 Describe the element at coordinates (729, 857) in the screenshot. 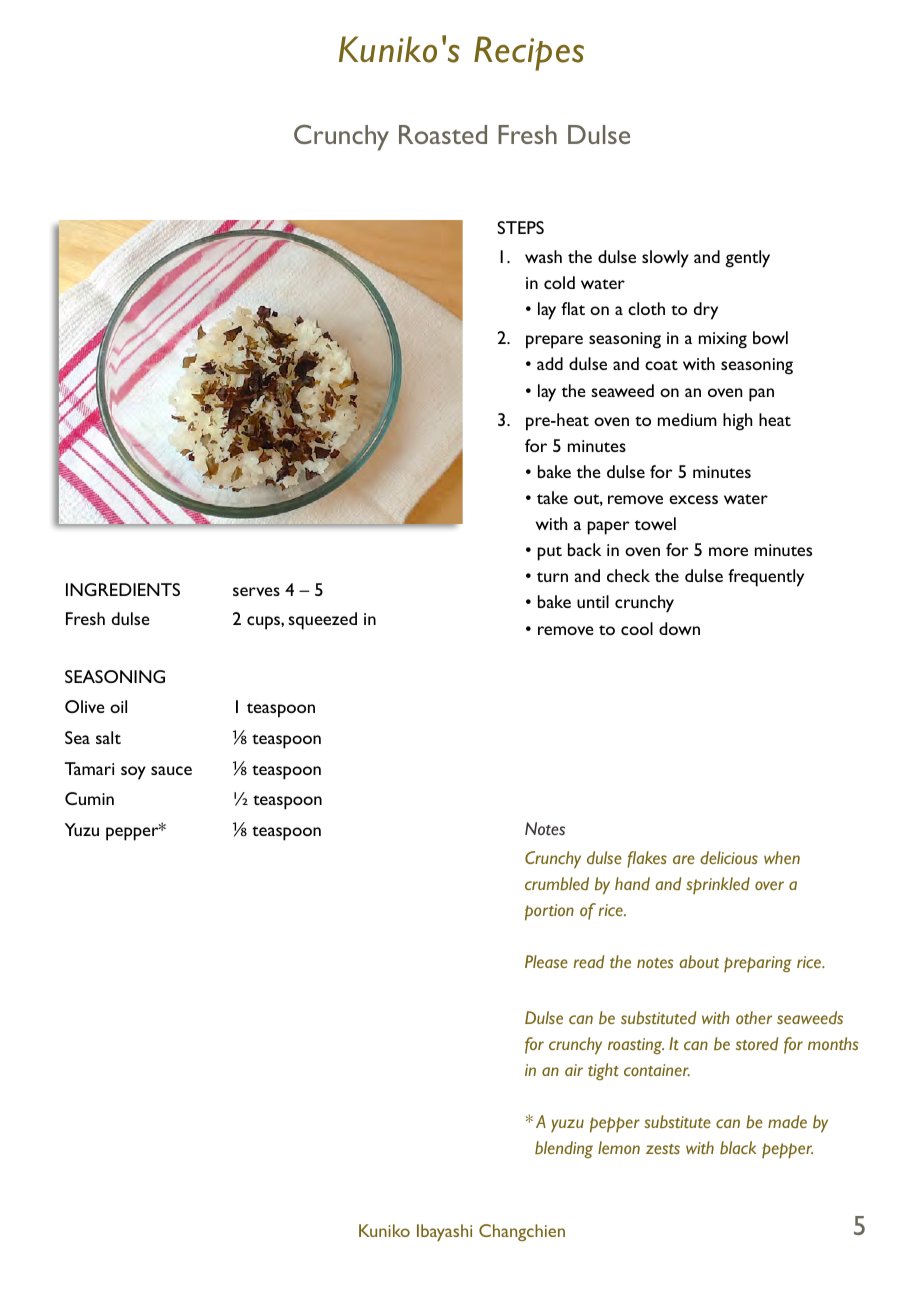

I see `delicious` at that location.
